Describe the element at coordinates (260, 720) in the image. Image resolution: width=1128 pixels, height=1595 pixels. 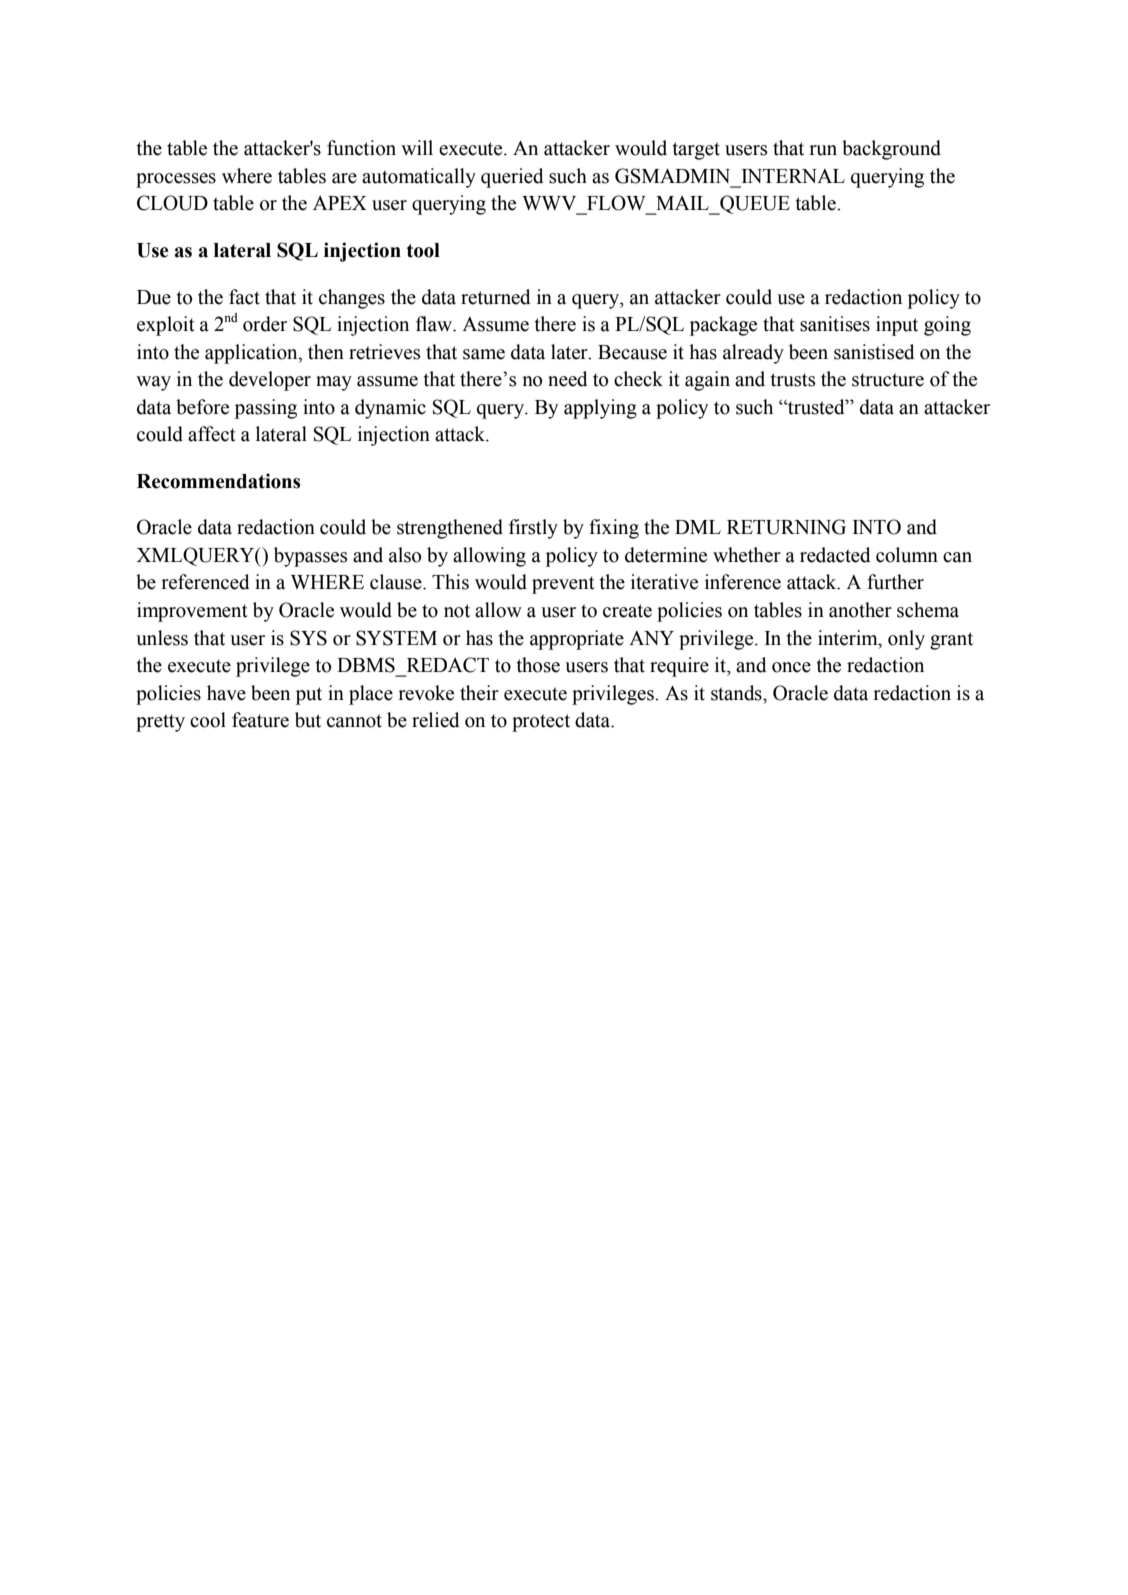
I see `feature` at that location.
